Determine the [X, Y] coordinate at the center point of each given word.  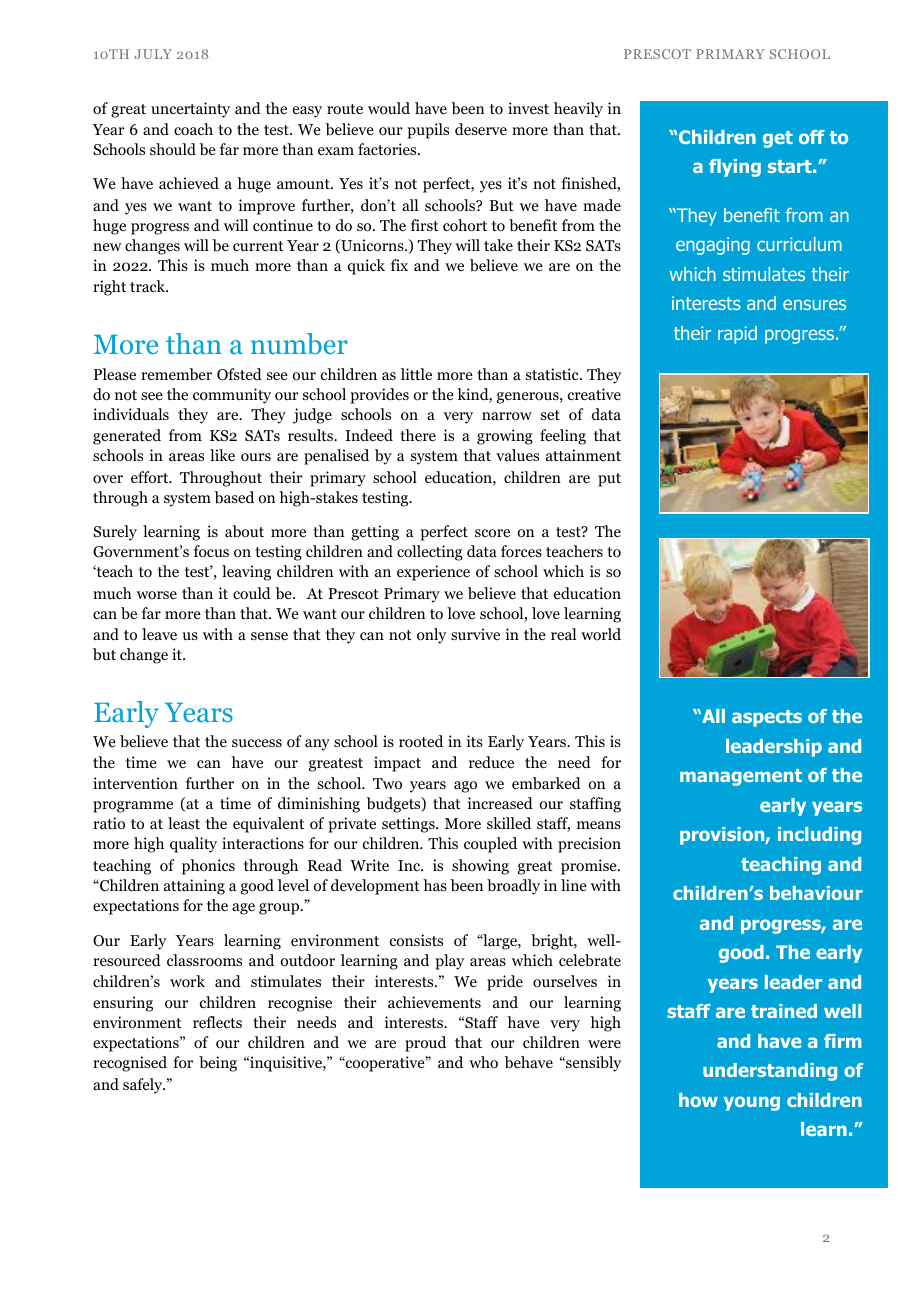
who [483, 1062]
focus [211, 551]
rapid [737, 335]
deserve [481, 129]
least [184, 823]
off [812, 137]
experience [433, 573]
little [416, 374]
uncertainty [190, 110]
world [601, 634]
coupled [490, 845]
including [819, 836]
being [218, 1064]
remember [176, 374]
